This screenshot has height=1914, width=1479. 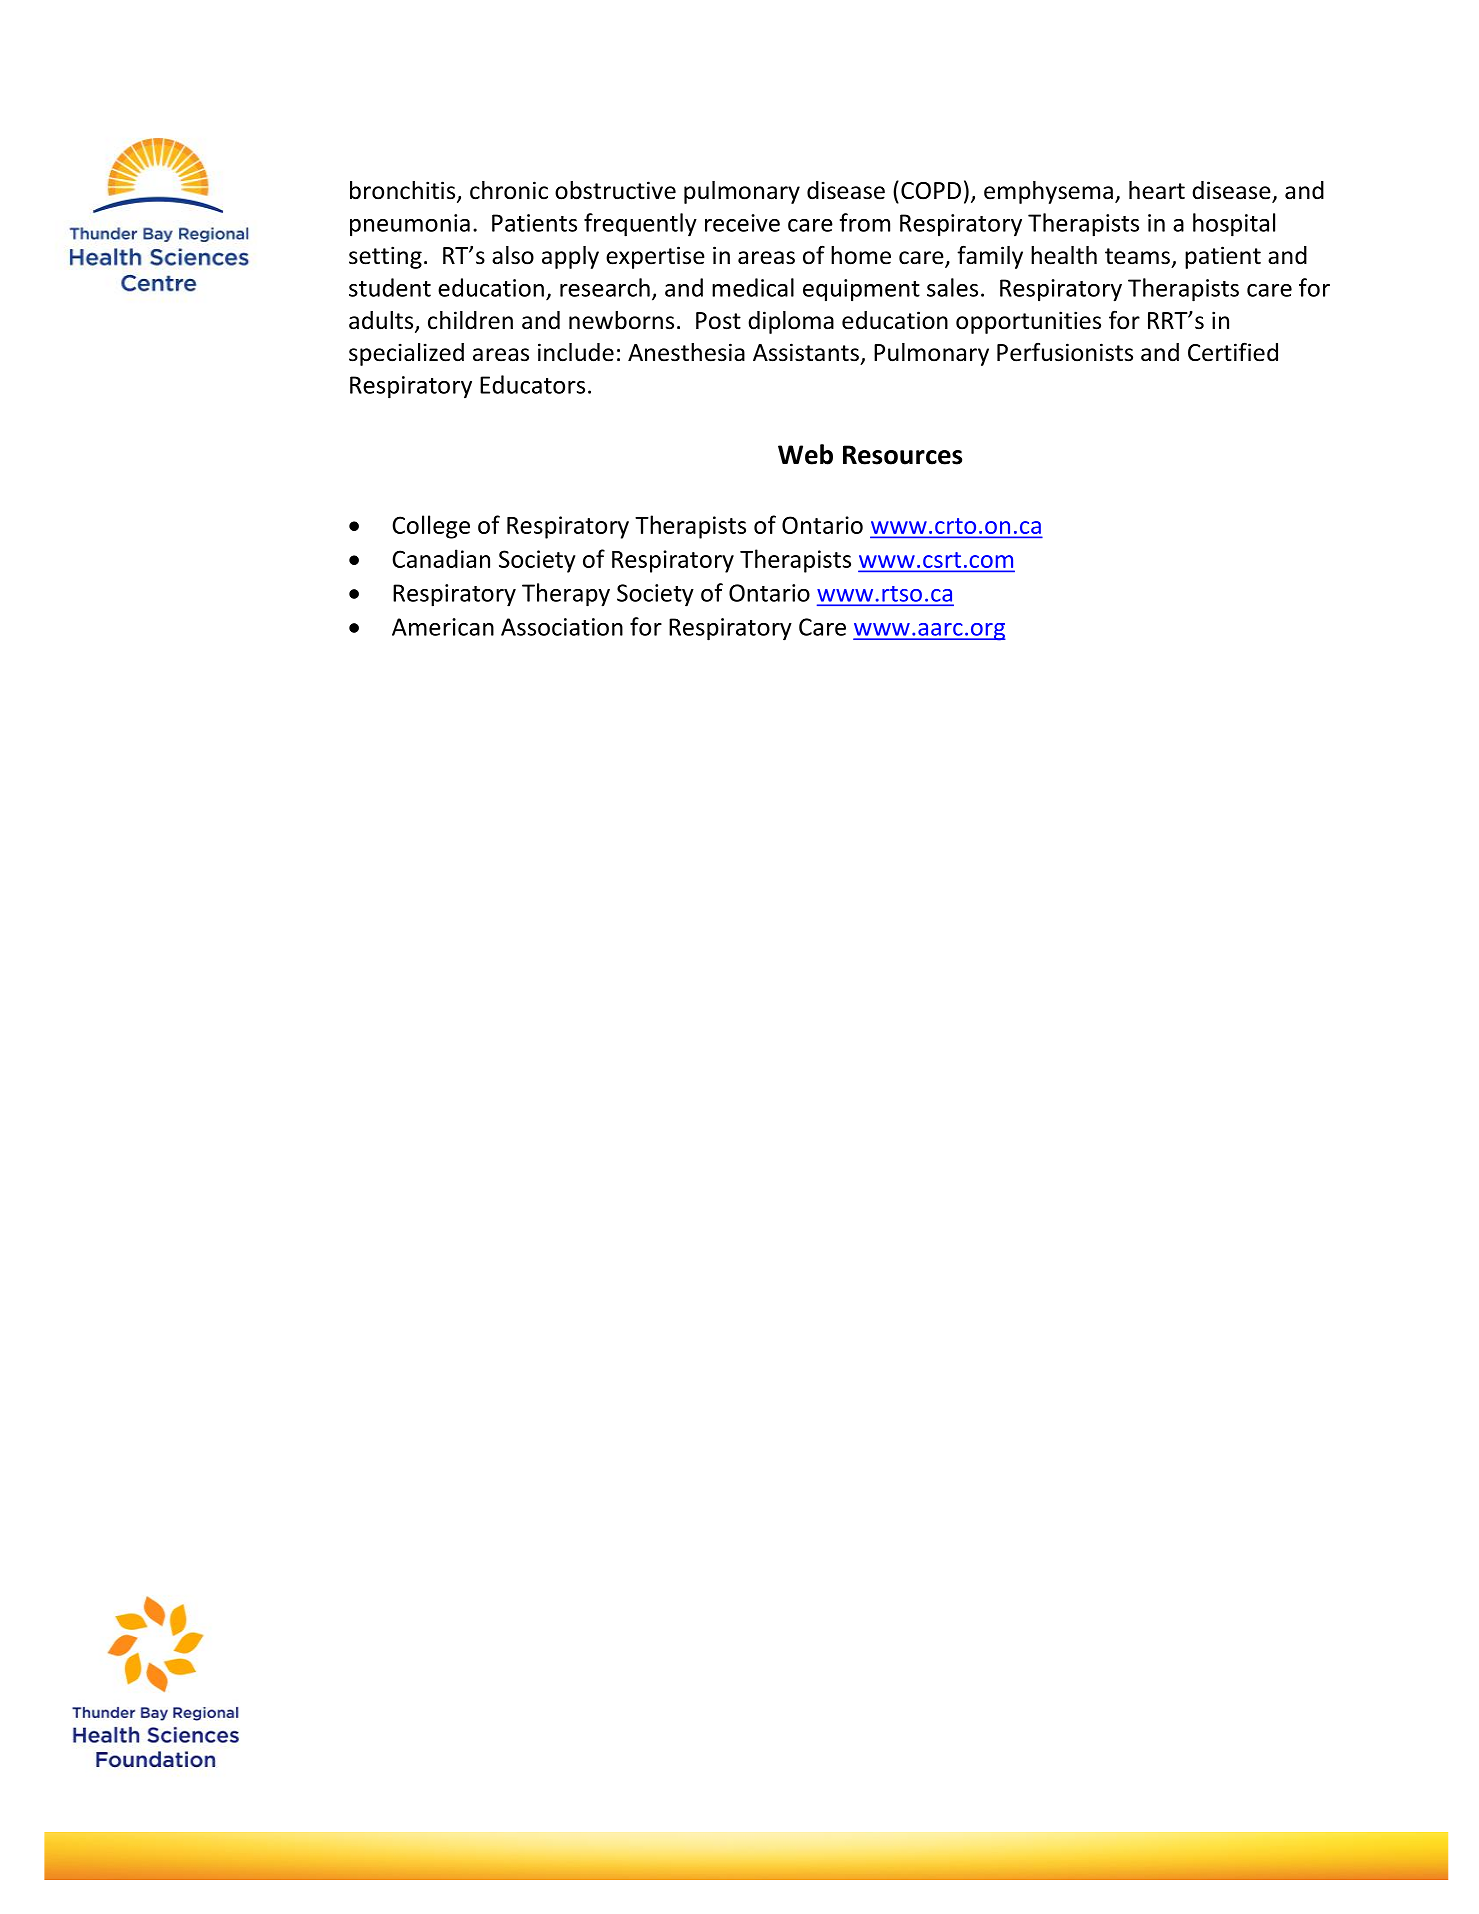 I want to click on Web, so click(x=805, y=454).
